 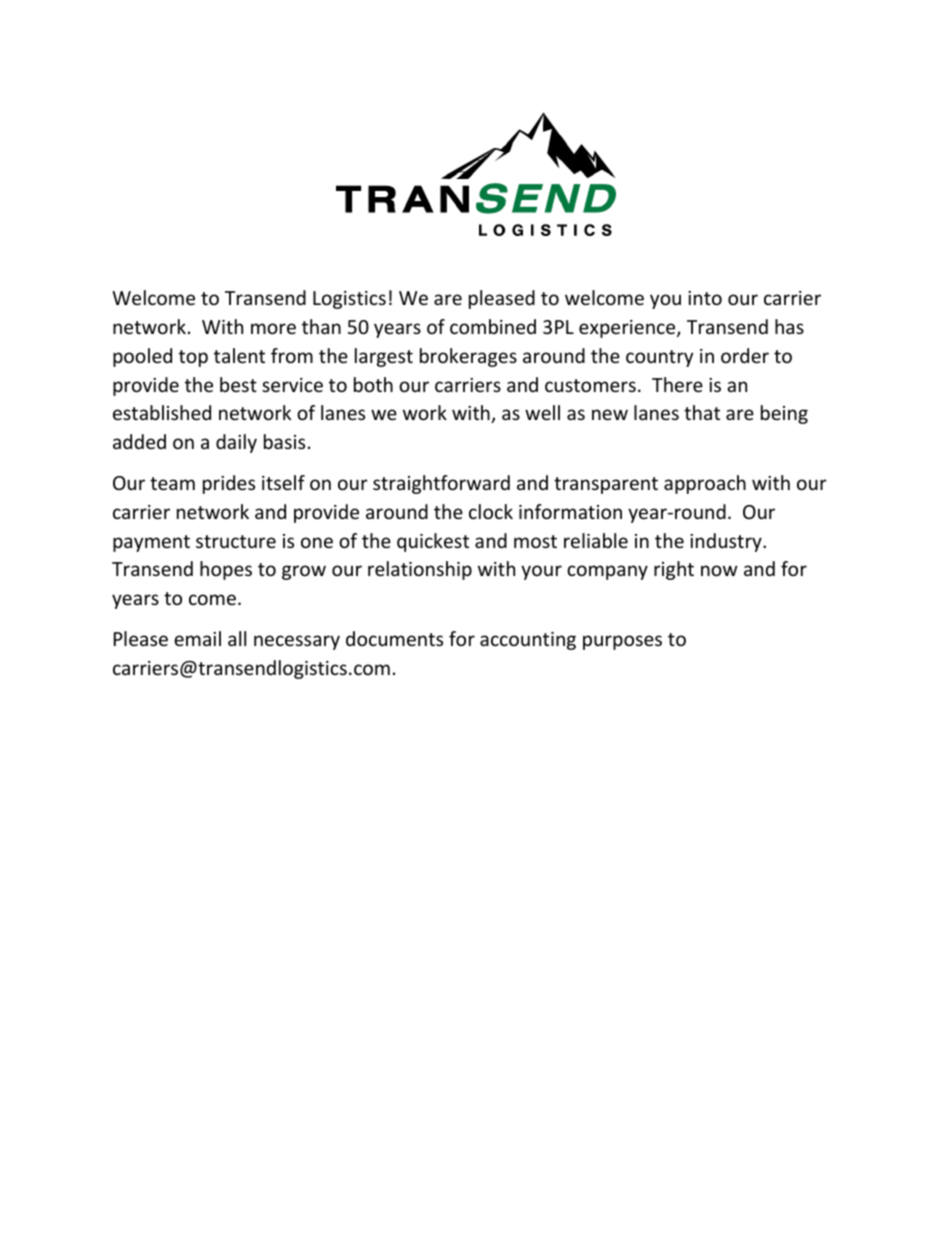 What do you see at coordinates (542, 412) in the screenshot?
I see `well` at bounding box center [542, 412].
